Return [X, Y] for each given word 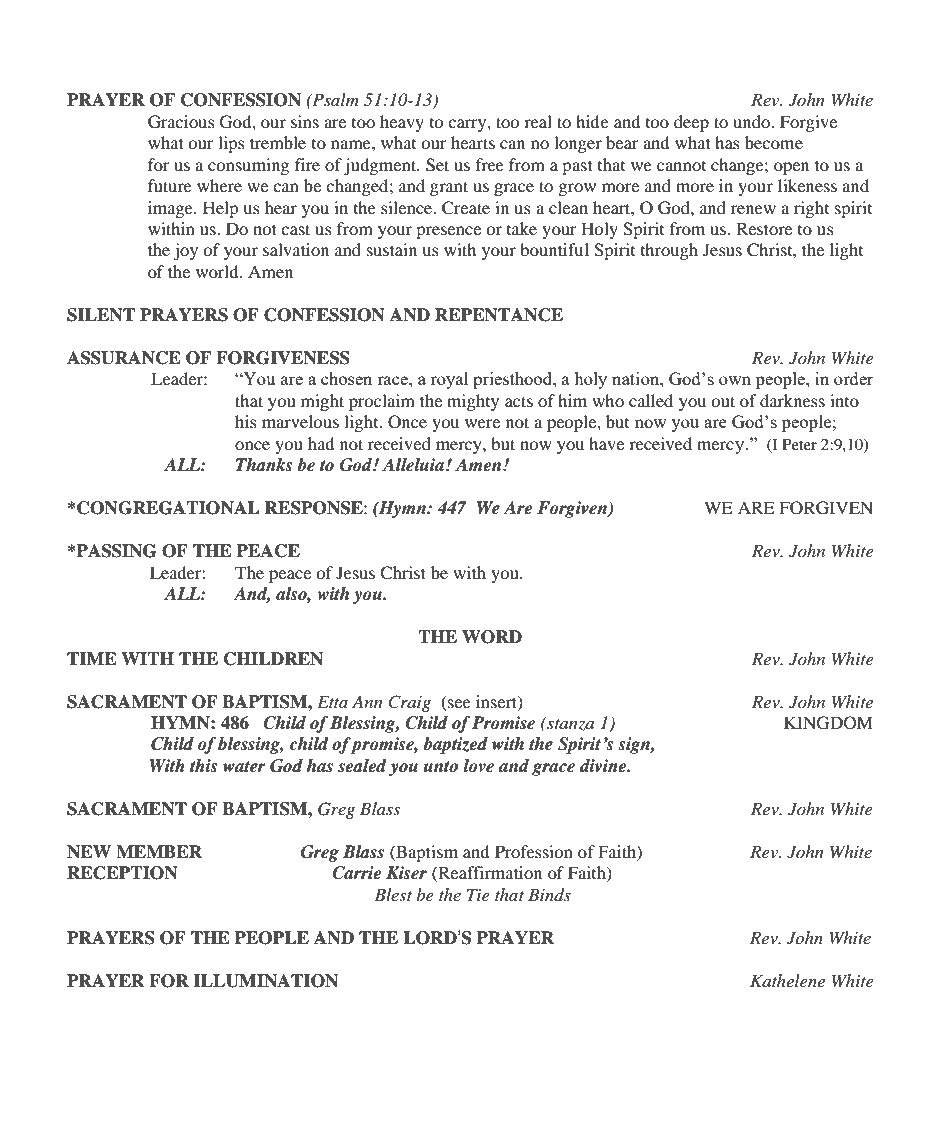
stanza [569, 724]
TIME [92, 658]
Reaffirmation [489, 874]
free [490, 164]
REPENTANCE [499, 315]
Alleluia [413, 465]
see [459, 703]
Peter [799, 444]
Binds [549, 895]
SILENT [101, 315]
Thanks [264, 465]
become [774, 142]
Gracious [181, 122]
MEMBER [159, 851]
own [735, 380]
